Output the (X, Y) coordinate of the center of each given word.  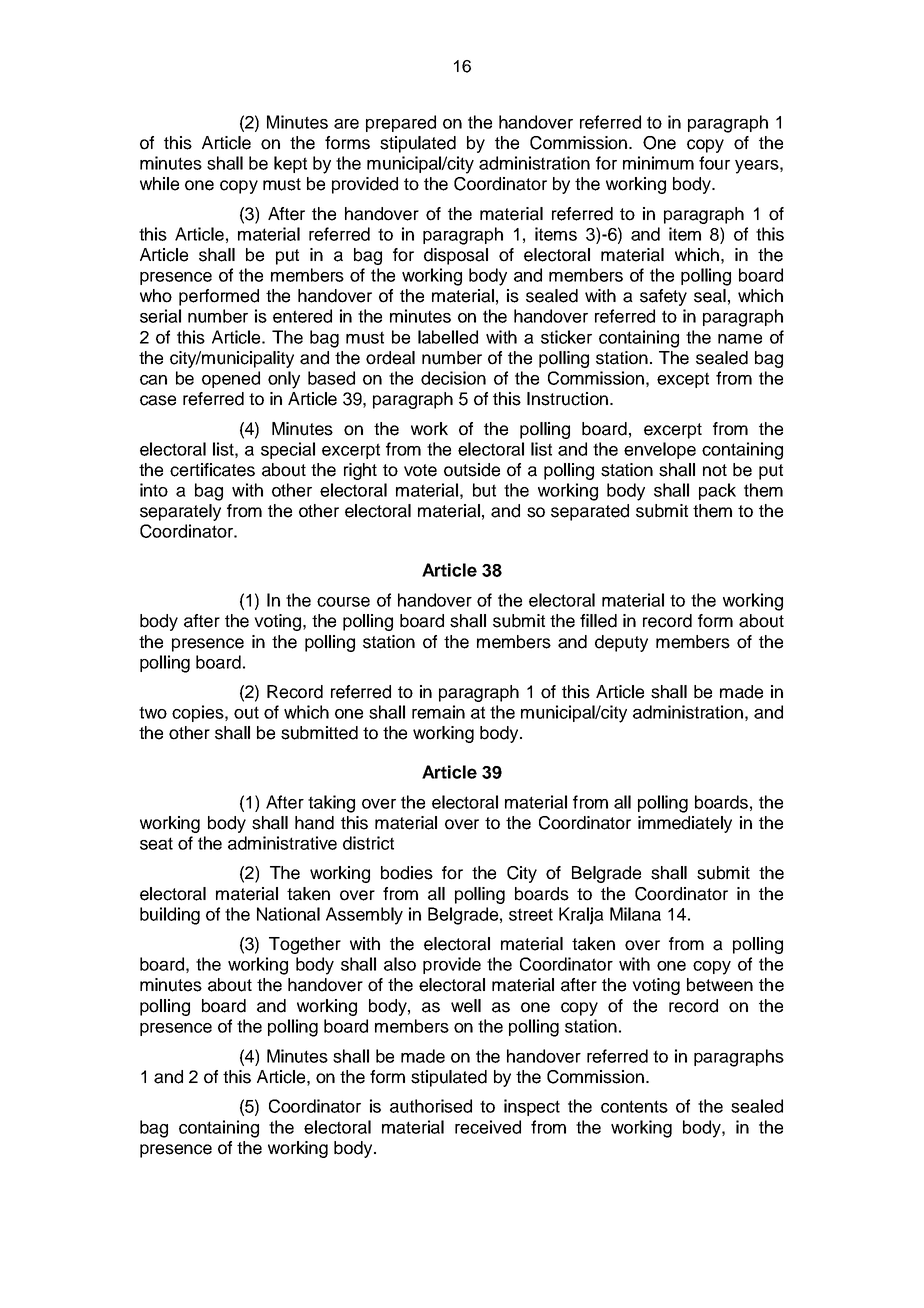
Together (305, 945)
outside (472, 470)
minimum (658, 163)
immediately (685, 824)
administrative (282, 843)
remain (438, 712)
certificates (212, 470)
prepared (401, 123)
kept (290, 164)
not (715, 470)
